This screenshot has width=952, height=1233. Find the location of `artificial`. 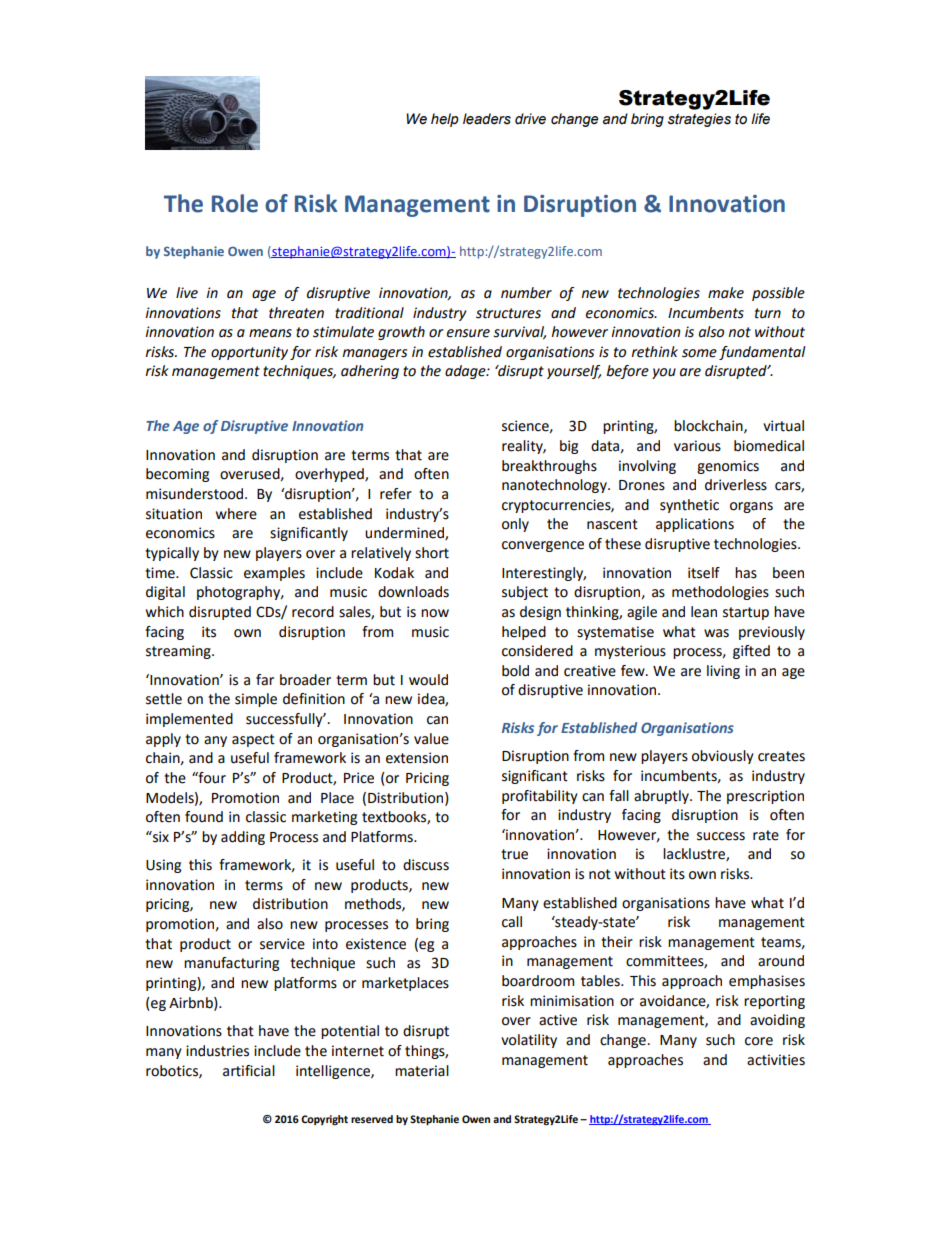

artificial is located at coordinates (249, 1071).
